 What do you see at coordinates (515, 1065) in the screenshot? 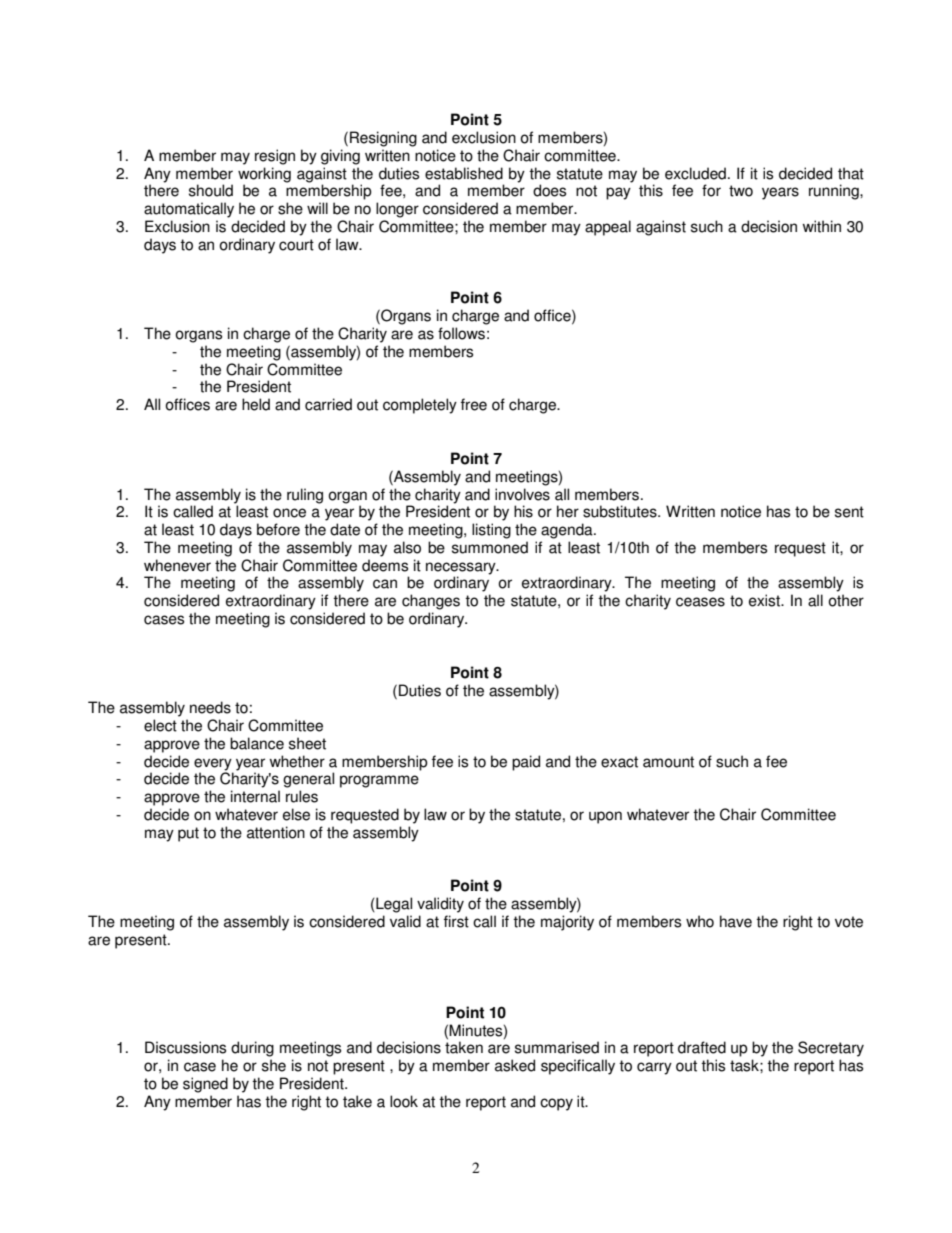
I see `asked` at bounding box center [515, 1065].
